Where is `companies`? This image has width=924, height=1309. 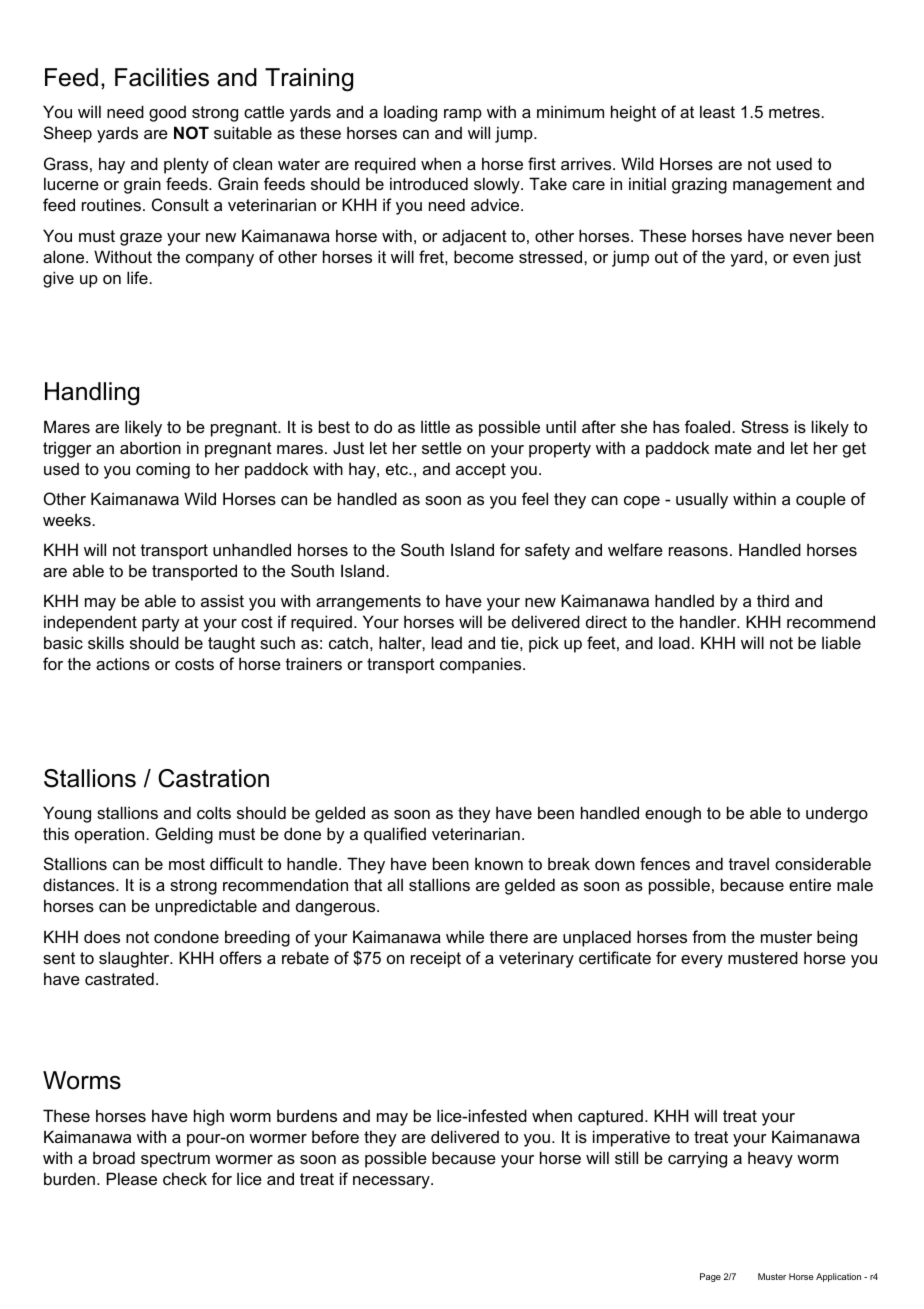 companies is located at coordinates (482, 665).
